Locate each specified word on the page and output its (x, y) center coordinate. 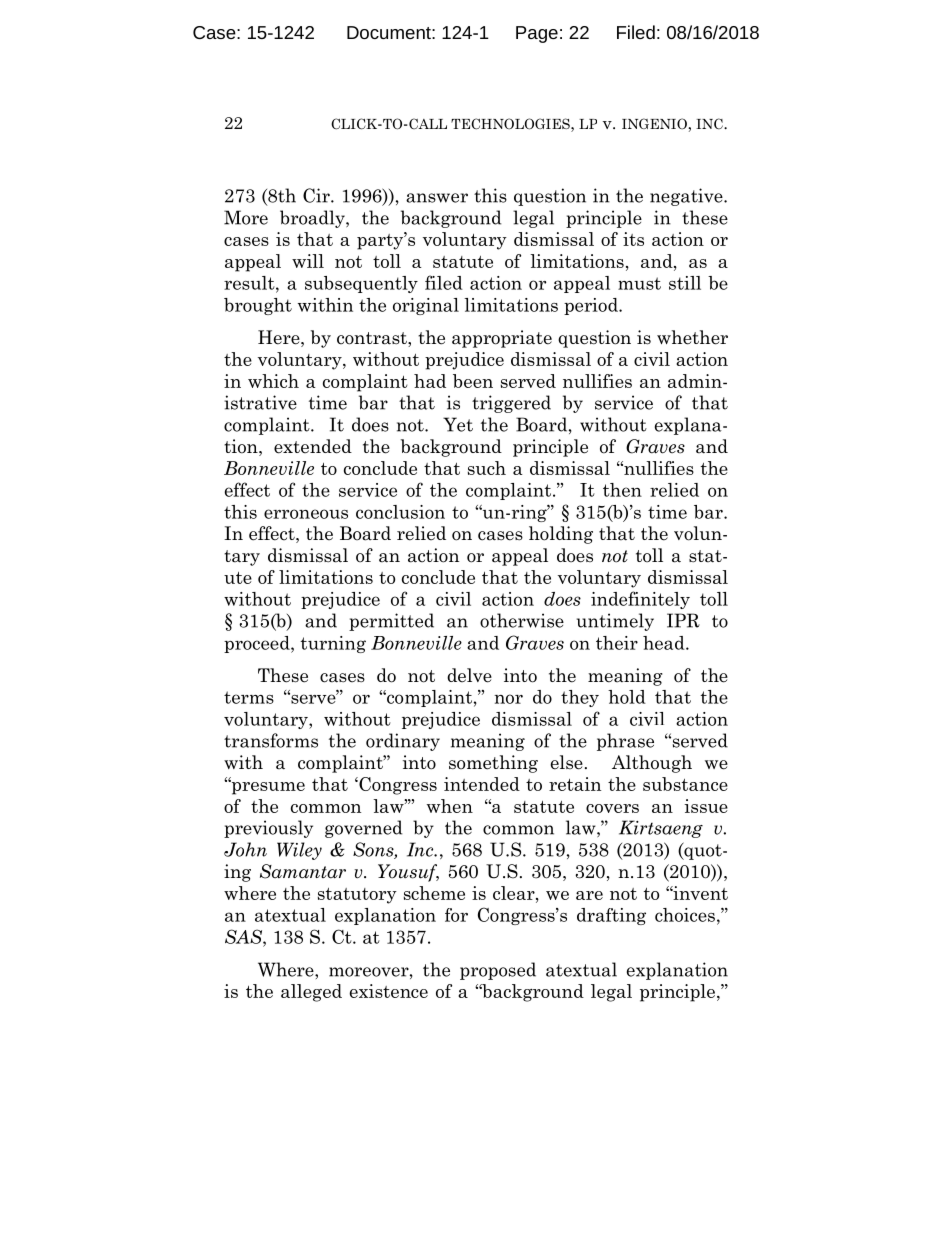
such (487, 468)
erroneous (306, 514)
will (308, 261)
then (622, 490)
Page (537, 34)
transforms (271, 740)
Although (652, 764)
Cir (317, 195)
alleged (311, 993)
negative (687, 197)
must (639, 283)
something (493, 764)
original (426, 306)
